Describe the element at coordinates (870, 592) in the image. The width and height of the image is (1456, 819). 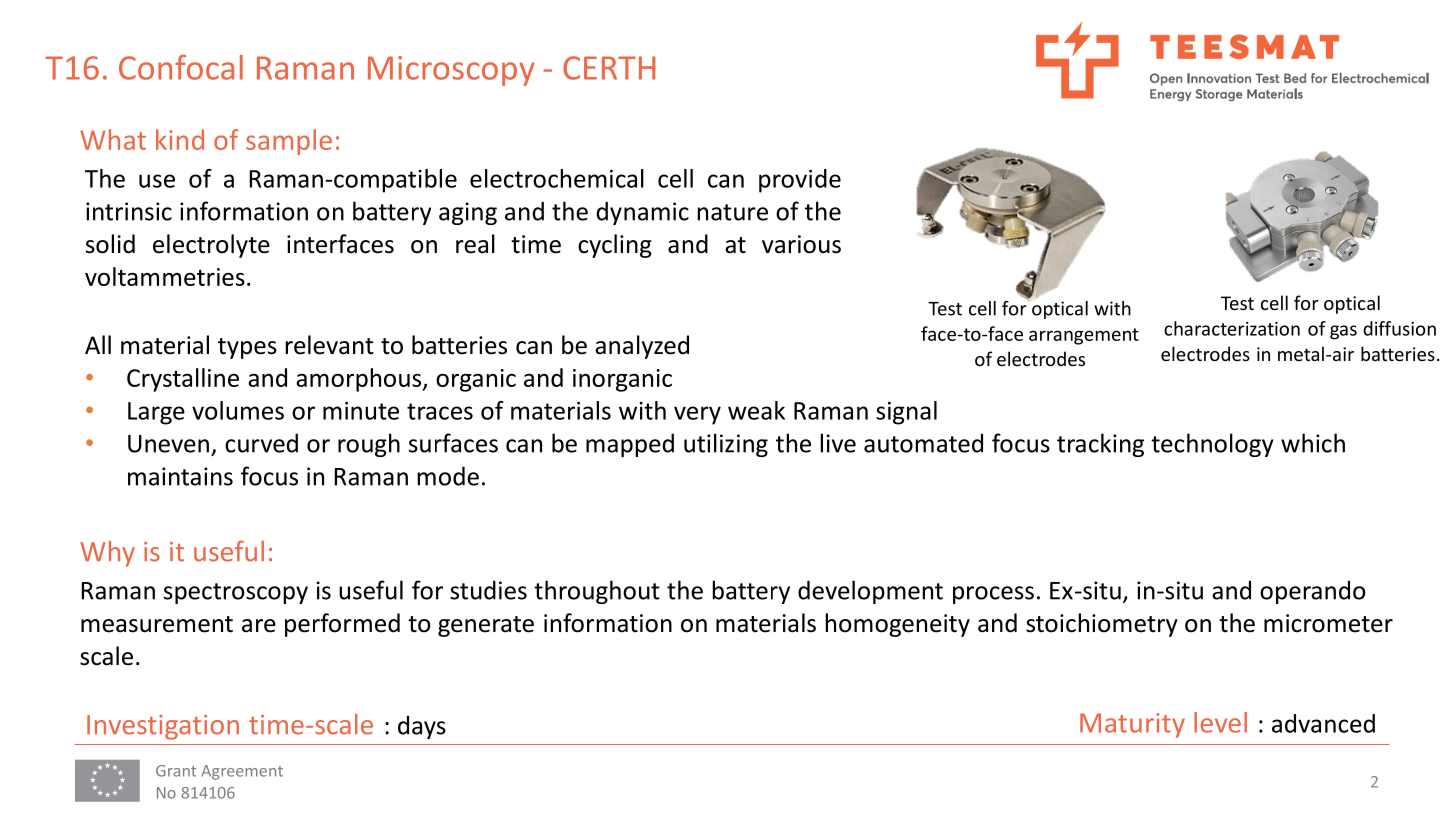
I see `development` at that location.
